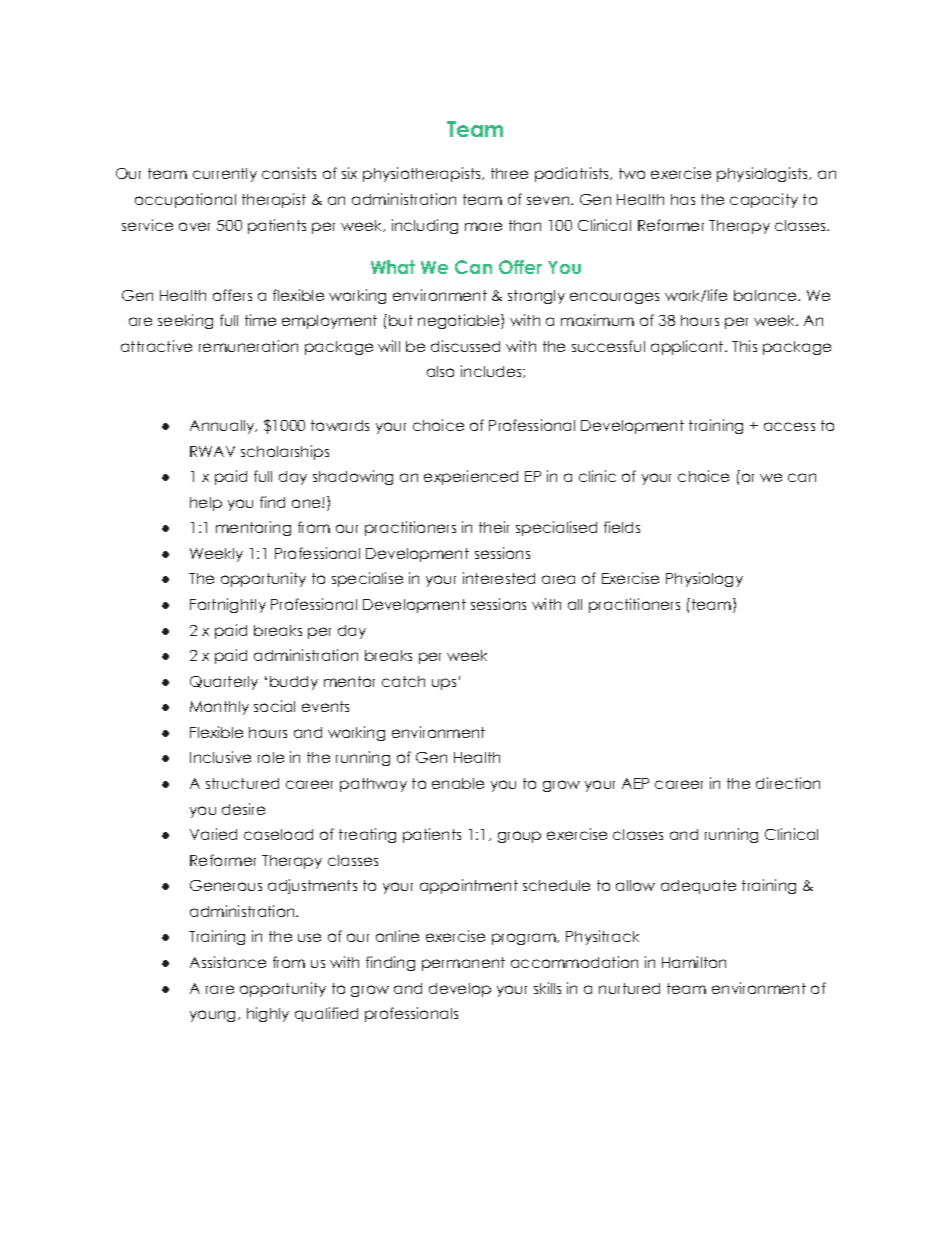 The width and height of the image is (952, 1233). What do you see at coordinates (683, 199) in the image?
I see `has` at bounding box center [683, 199].
